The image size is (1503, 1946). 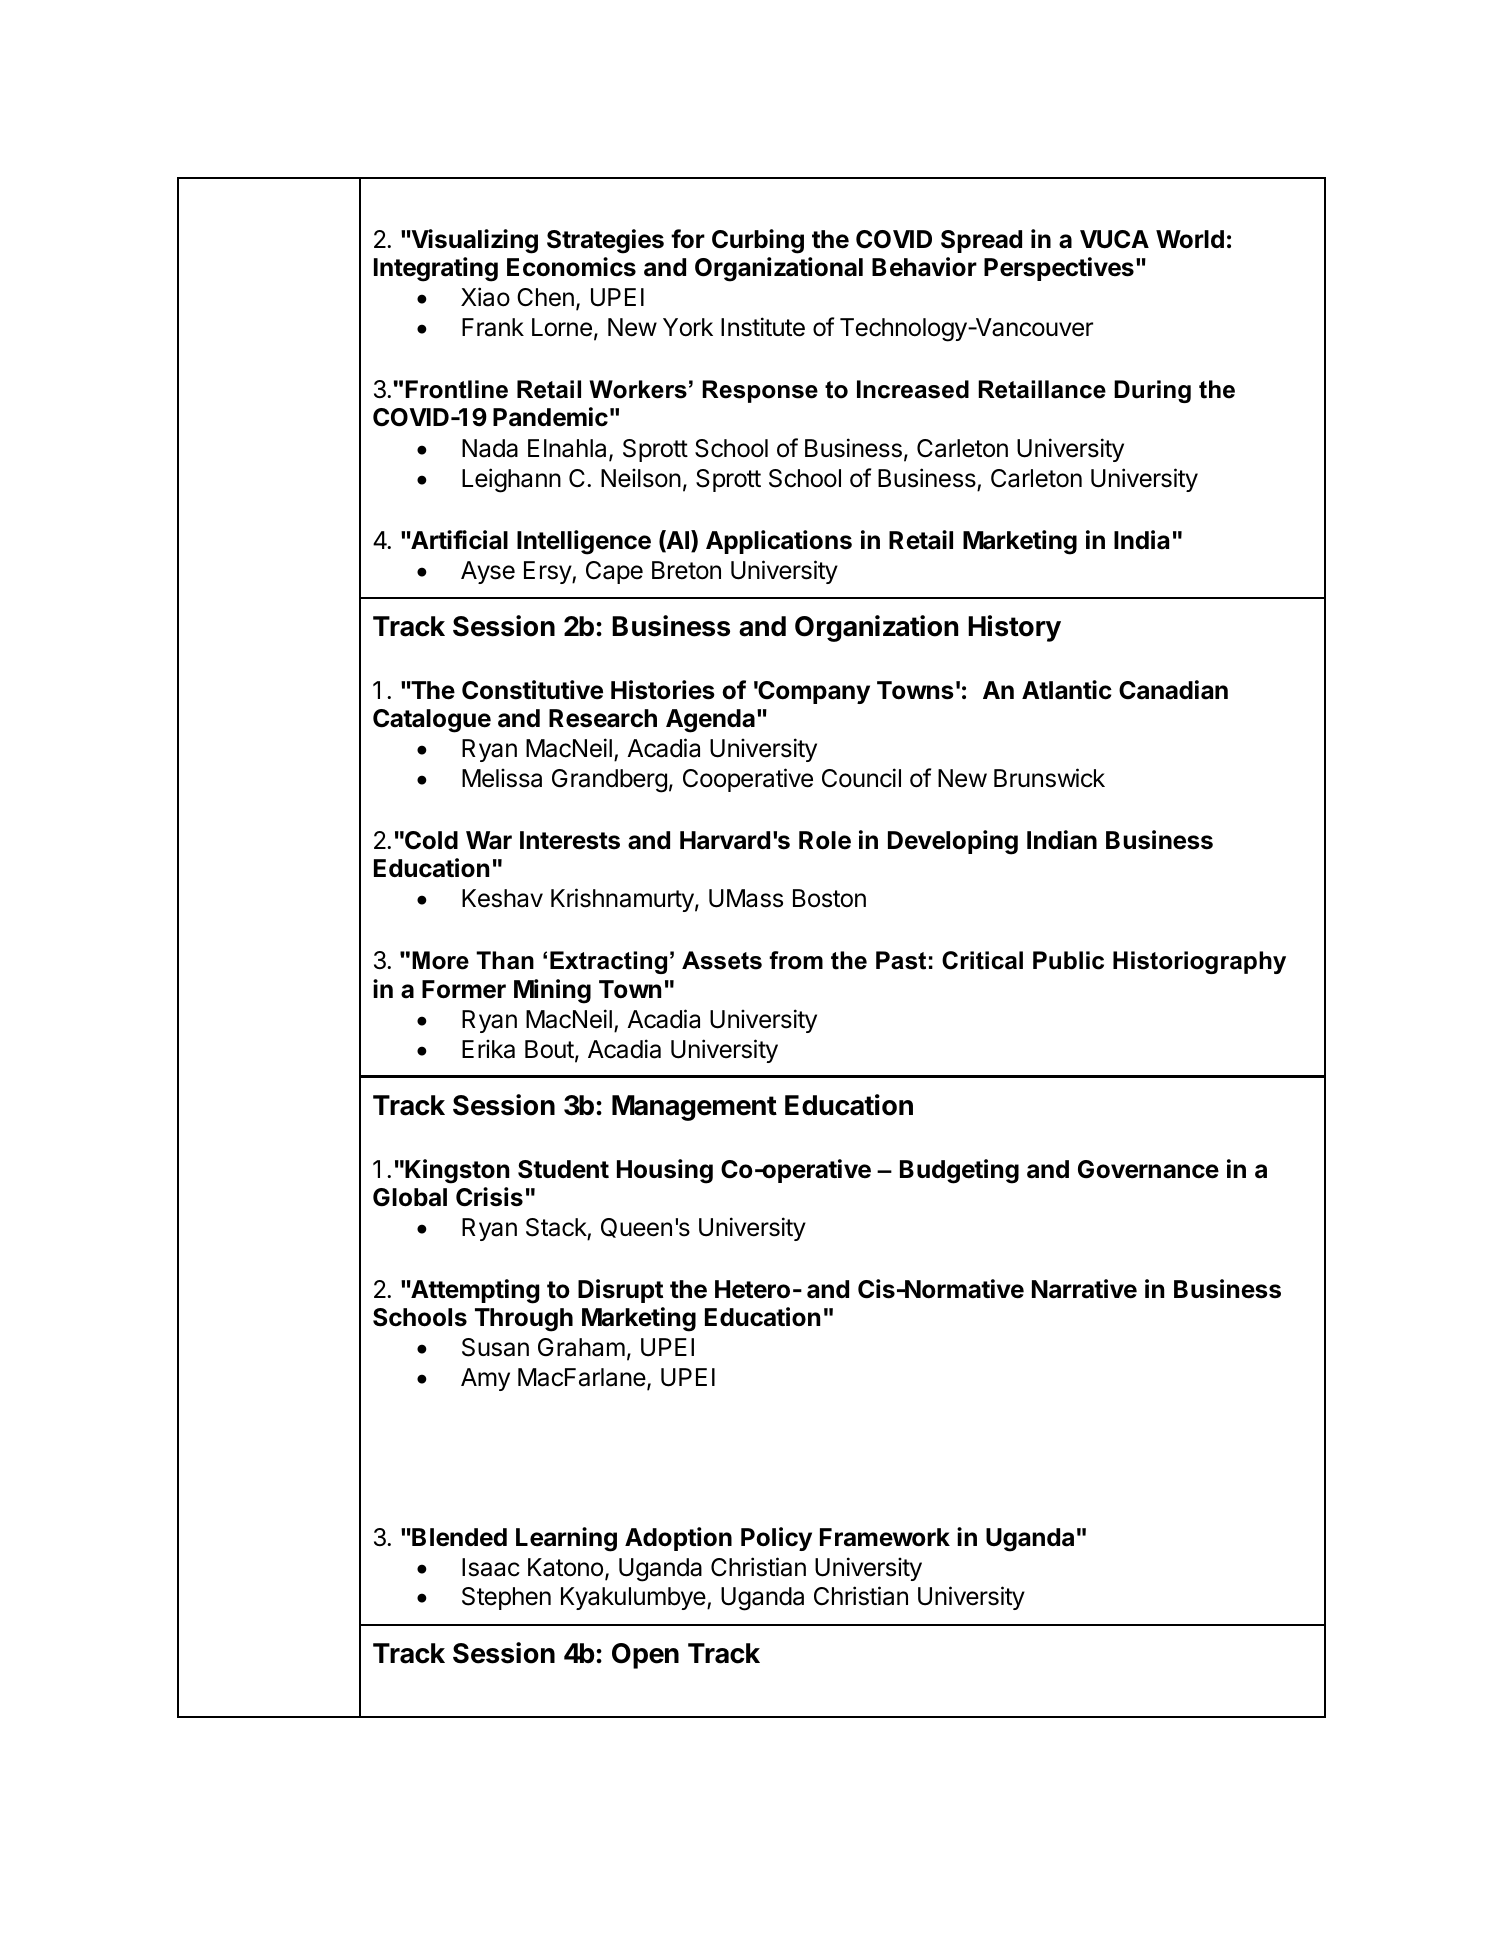 I want to click on Governance, so click(x=1148, y=1169).
